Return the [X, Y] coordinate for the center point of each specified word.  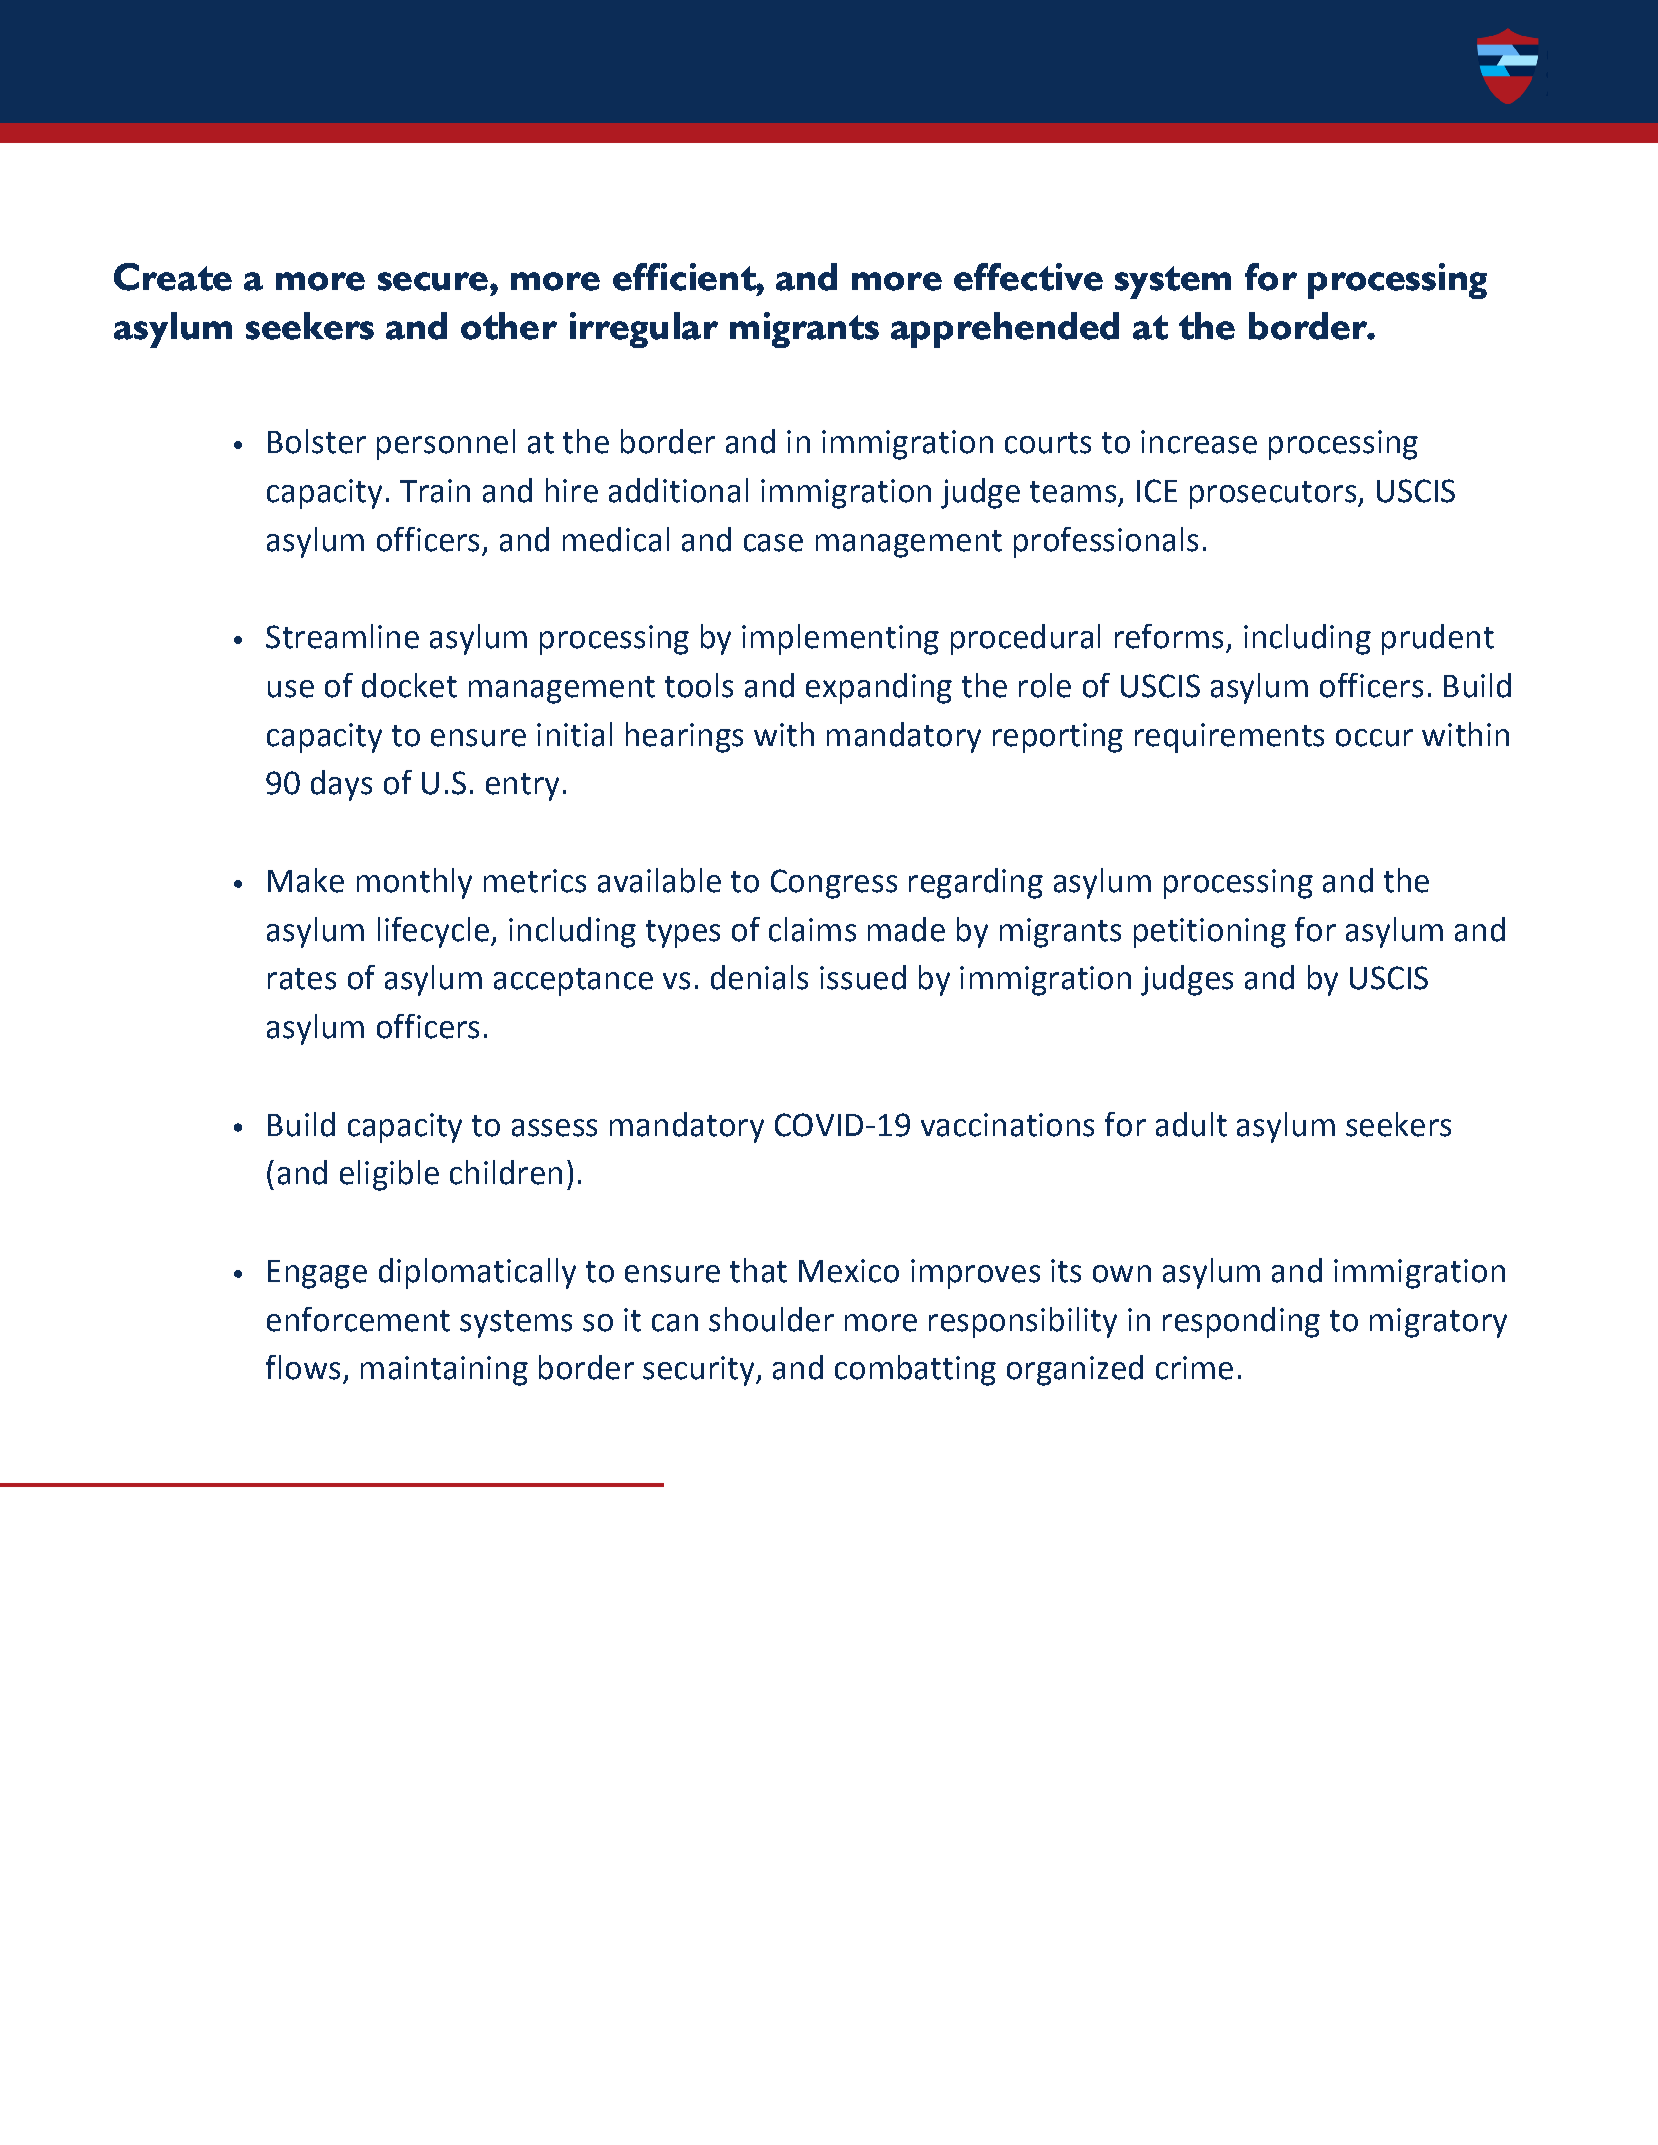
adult [1191, 1124]
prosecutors [1273, 495]
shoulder [771, 1319]
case [773, 543]
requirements [1229, 738]
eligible [389, 1175]
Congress [834, 884]
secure [433, 281]
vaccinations [1007, 1125]
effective [1028, 277]
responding [1241, 1322]
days [341, 785]
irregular [644, 330]
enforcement [358, 1319]
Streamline [342, 636]
